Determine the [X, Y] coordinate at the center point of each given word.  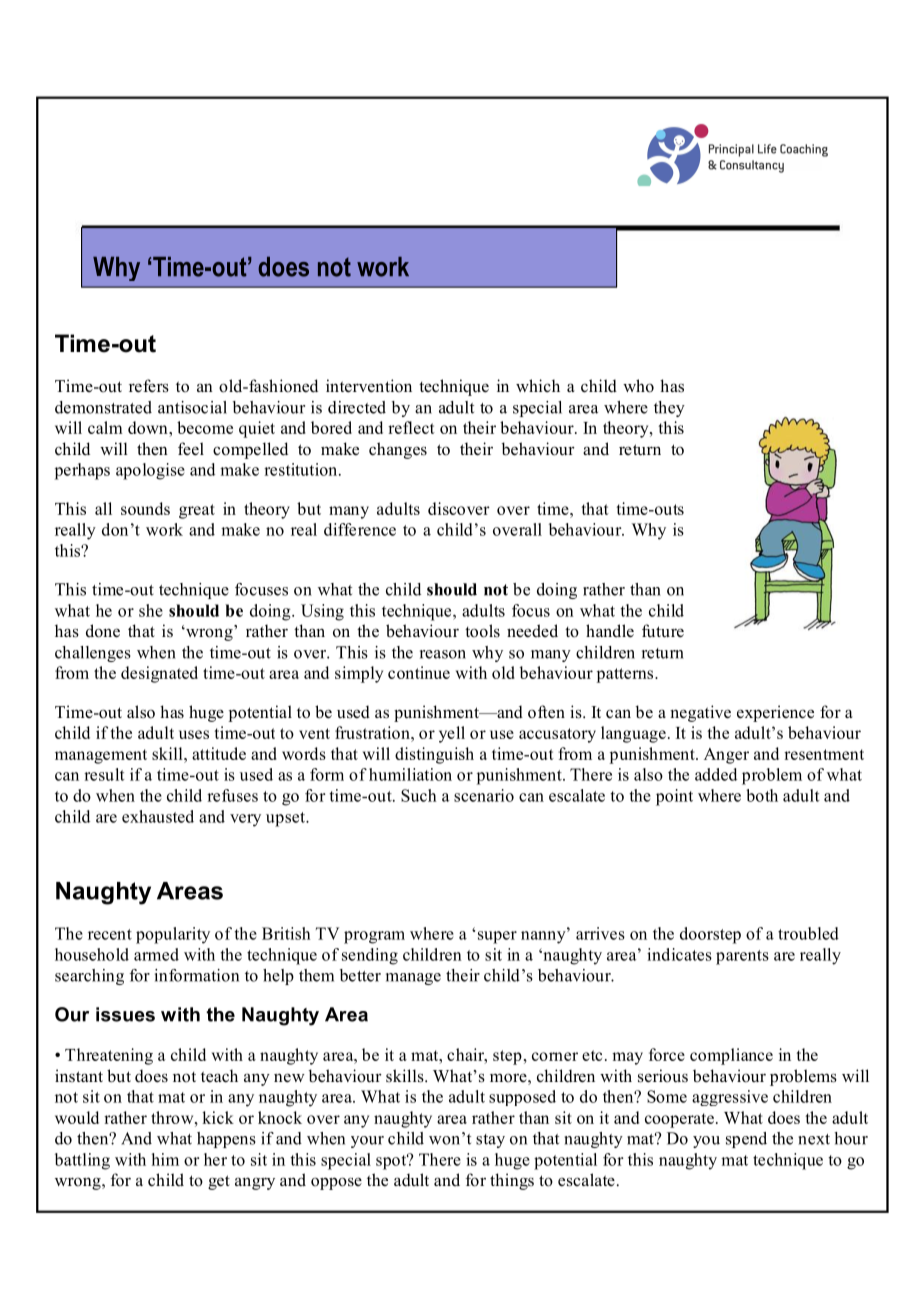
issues [125, 1014]
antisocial [192, 407]
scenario [484, 795]
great [197, 511]
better [360, 975]
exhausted [158, 816]
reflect [411, 427]
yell [452, 734]
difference [360, 529]
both [762, 795]
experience [775, 713]
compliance [731, 1056]
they [669, 409]
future [663, 631]
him [165, 1159]
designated [159, 674]
